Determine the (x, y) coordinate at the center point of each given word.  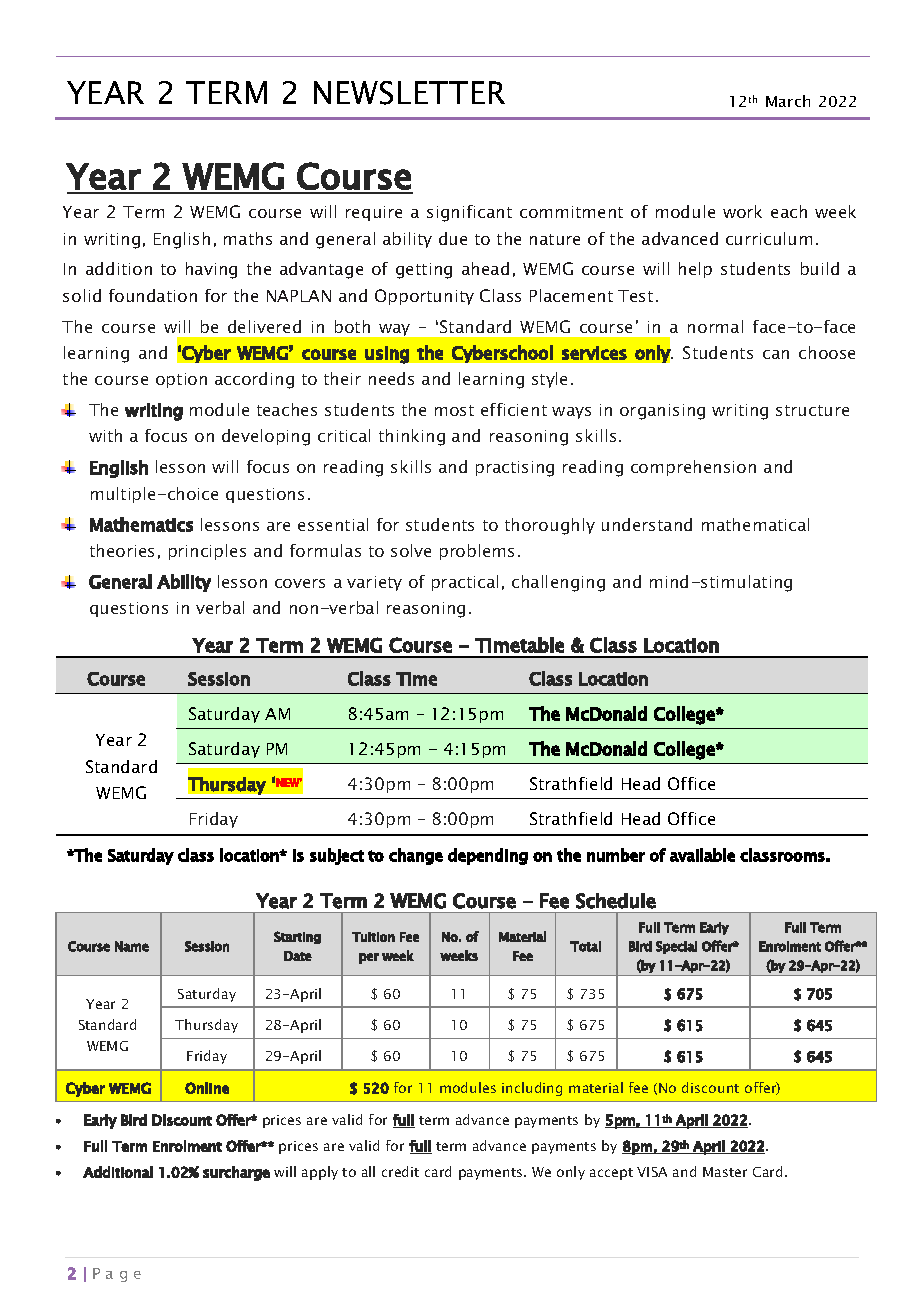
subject (337, 856)
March (788, 101)
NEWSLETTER (409, 93)
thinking (412, 437)
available (702, 855)
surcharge (236, 1173)
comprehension (693, 468)
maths (248, 238)
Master (725, 1172)
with (105, 435)
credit (400, 1171)
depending (488, 856)
